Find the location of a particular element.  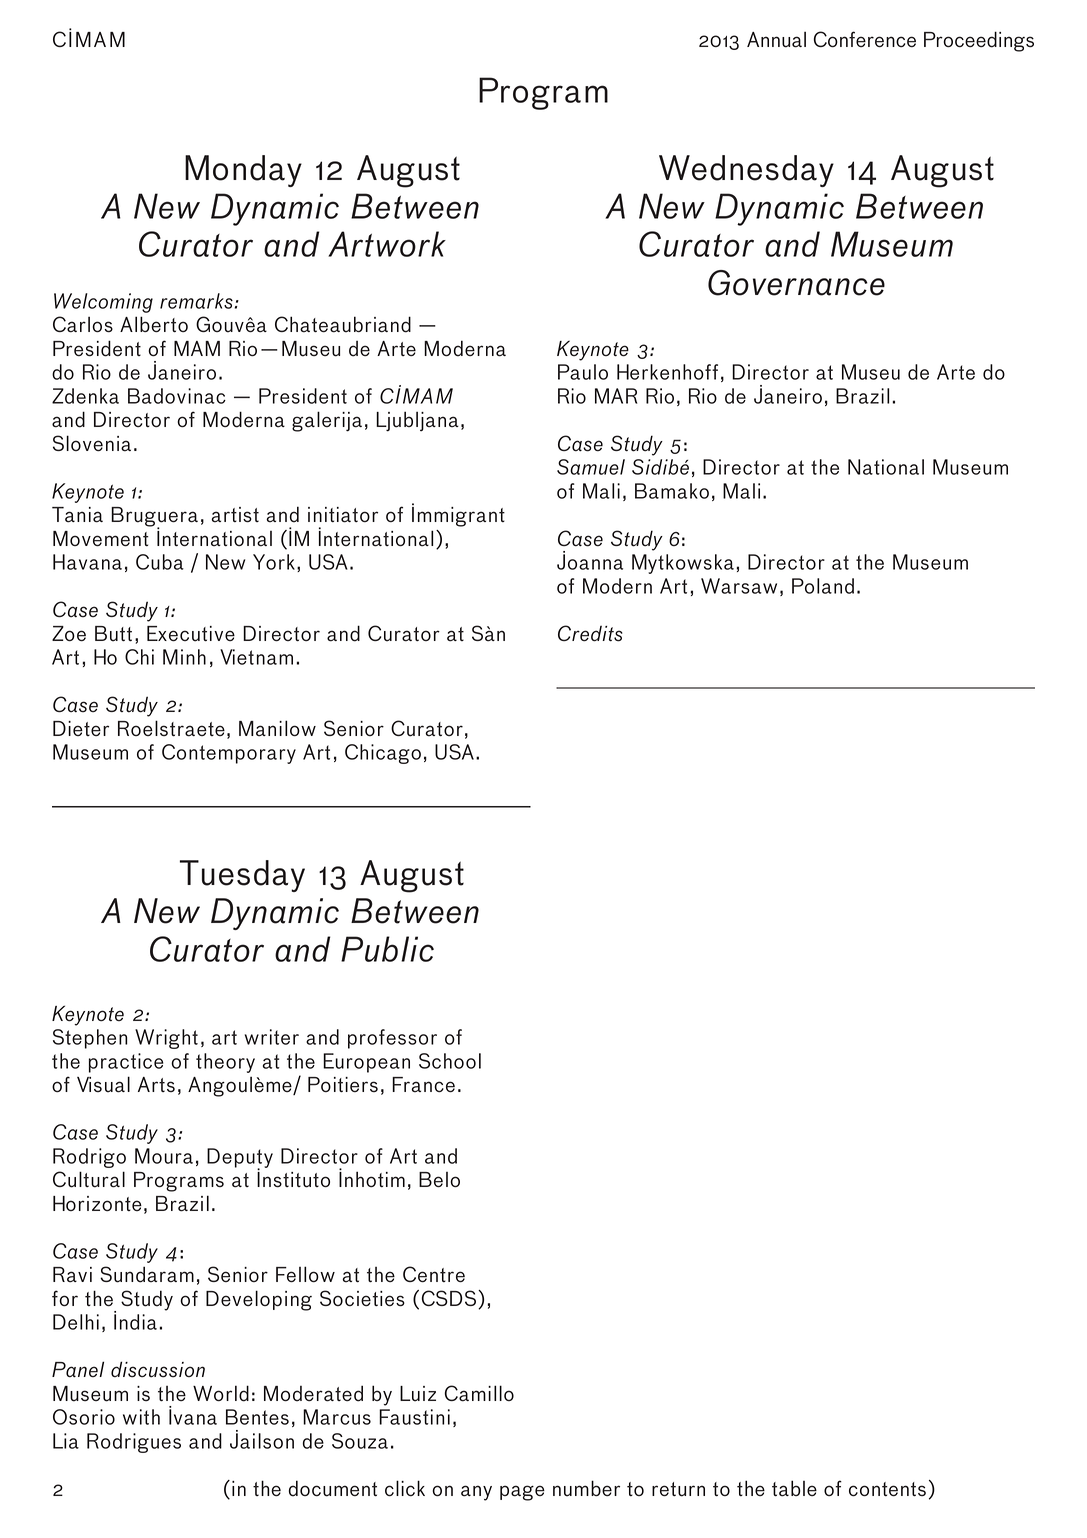

Chicago is located at coordinates (383, 754).
